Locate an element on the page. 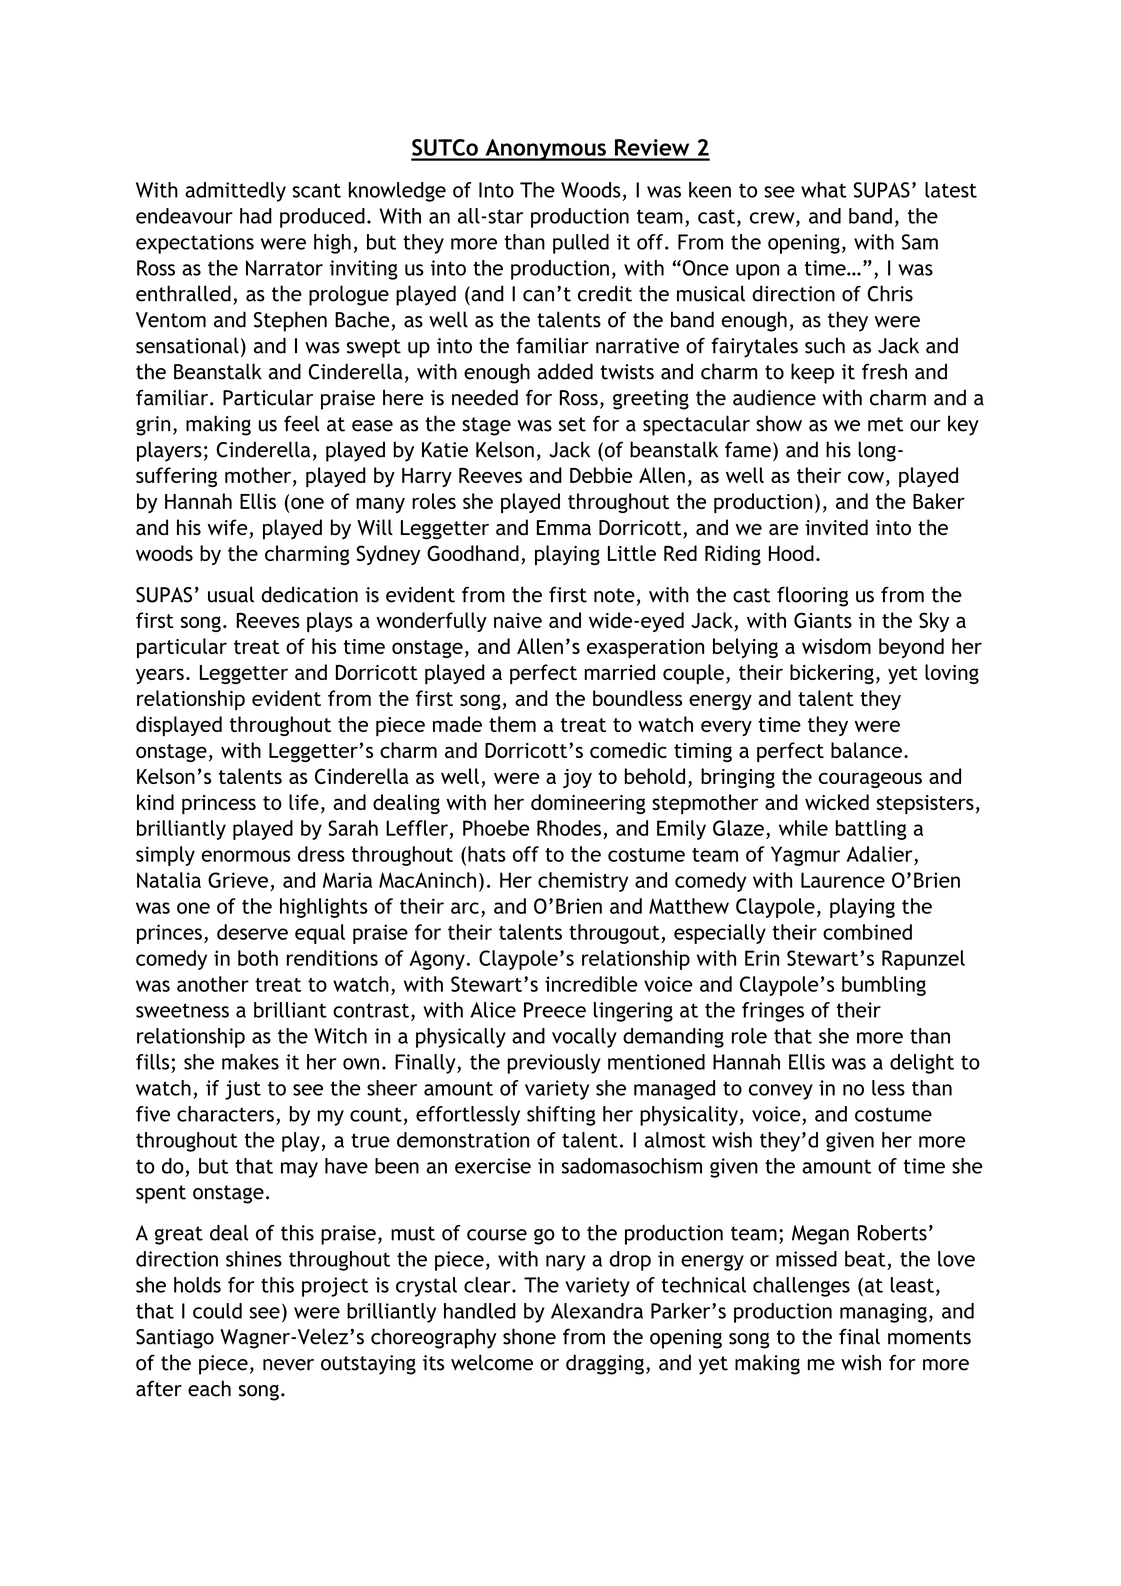 The height and width of the document is (1586, 1121). set is located at coordinates (572, 424).
